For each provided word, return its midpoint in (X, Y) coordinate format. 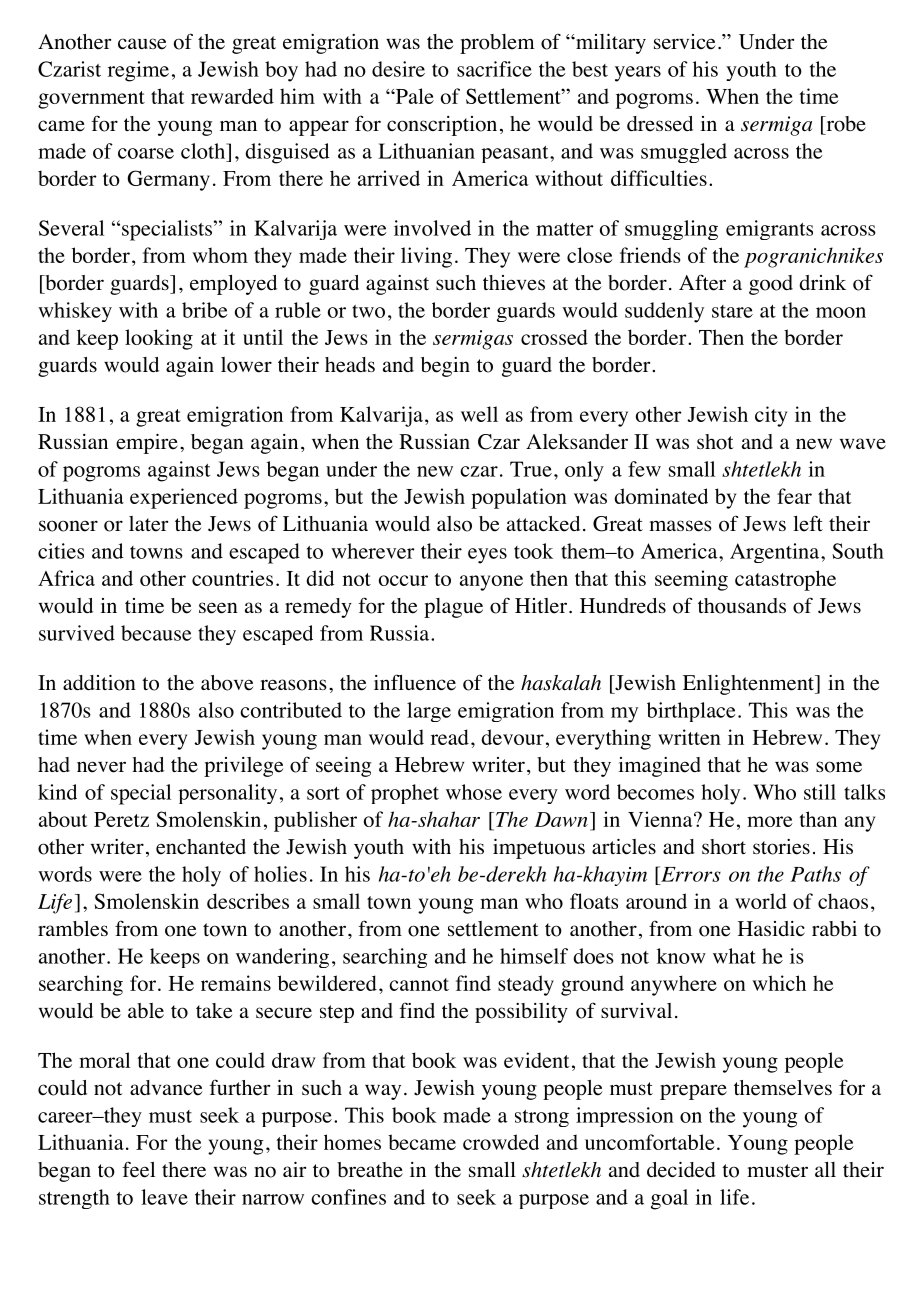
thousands (742, 606)
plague (453, 608)
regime (138, 71)
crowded (501, 1142)
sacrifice (494, 69)
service (684, 42)
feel (138, 1169)
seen (218, 608)
